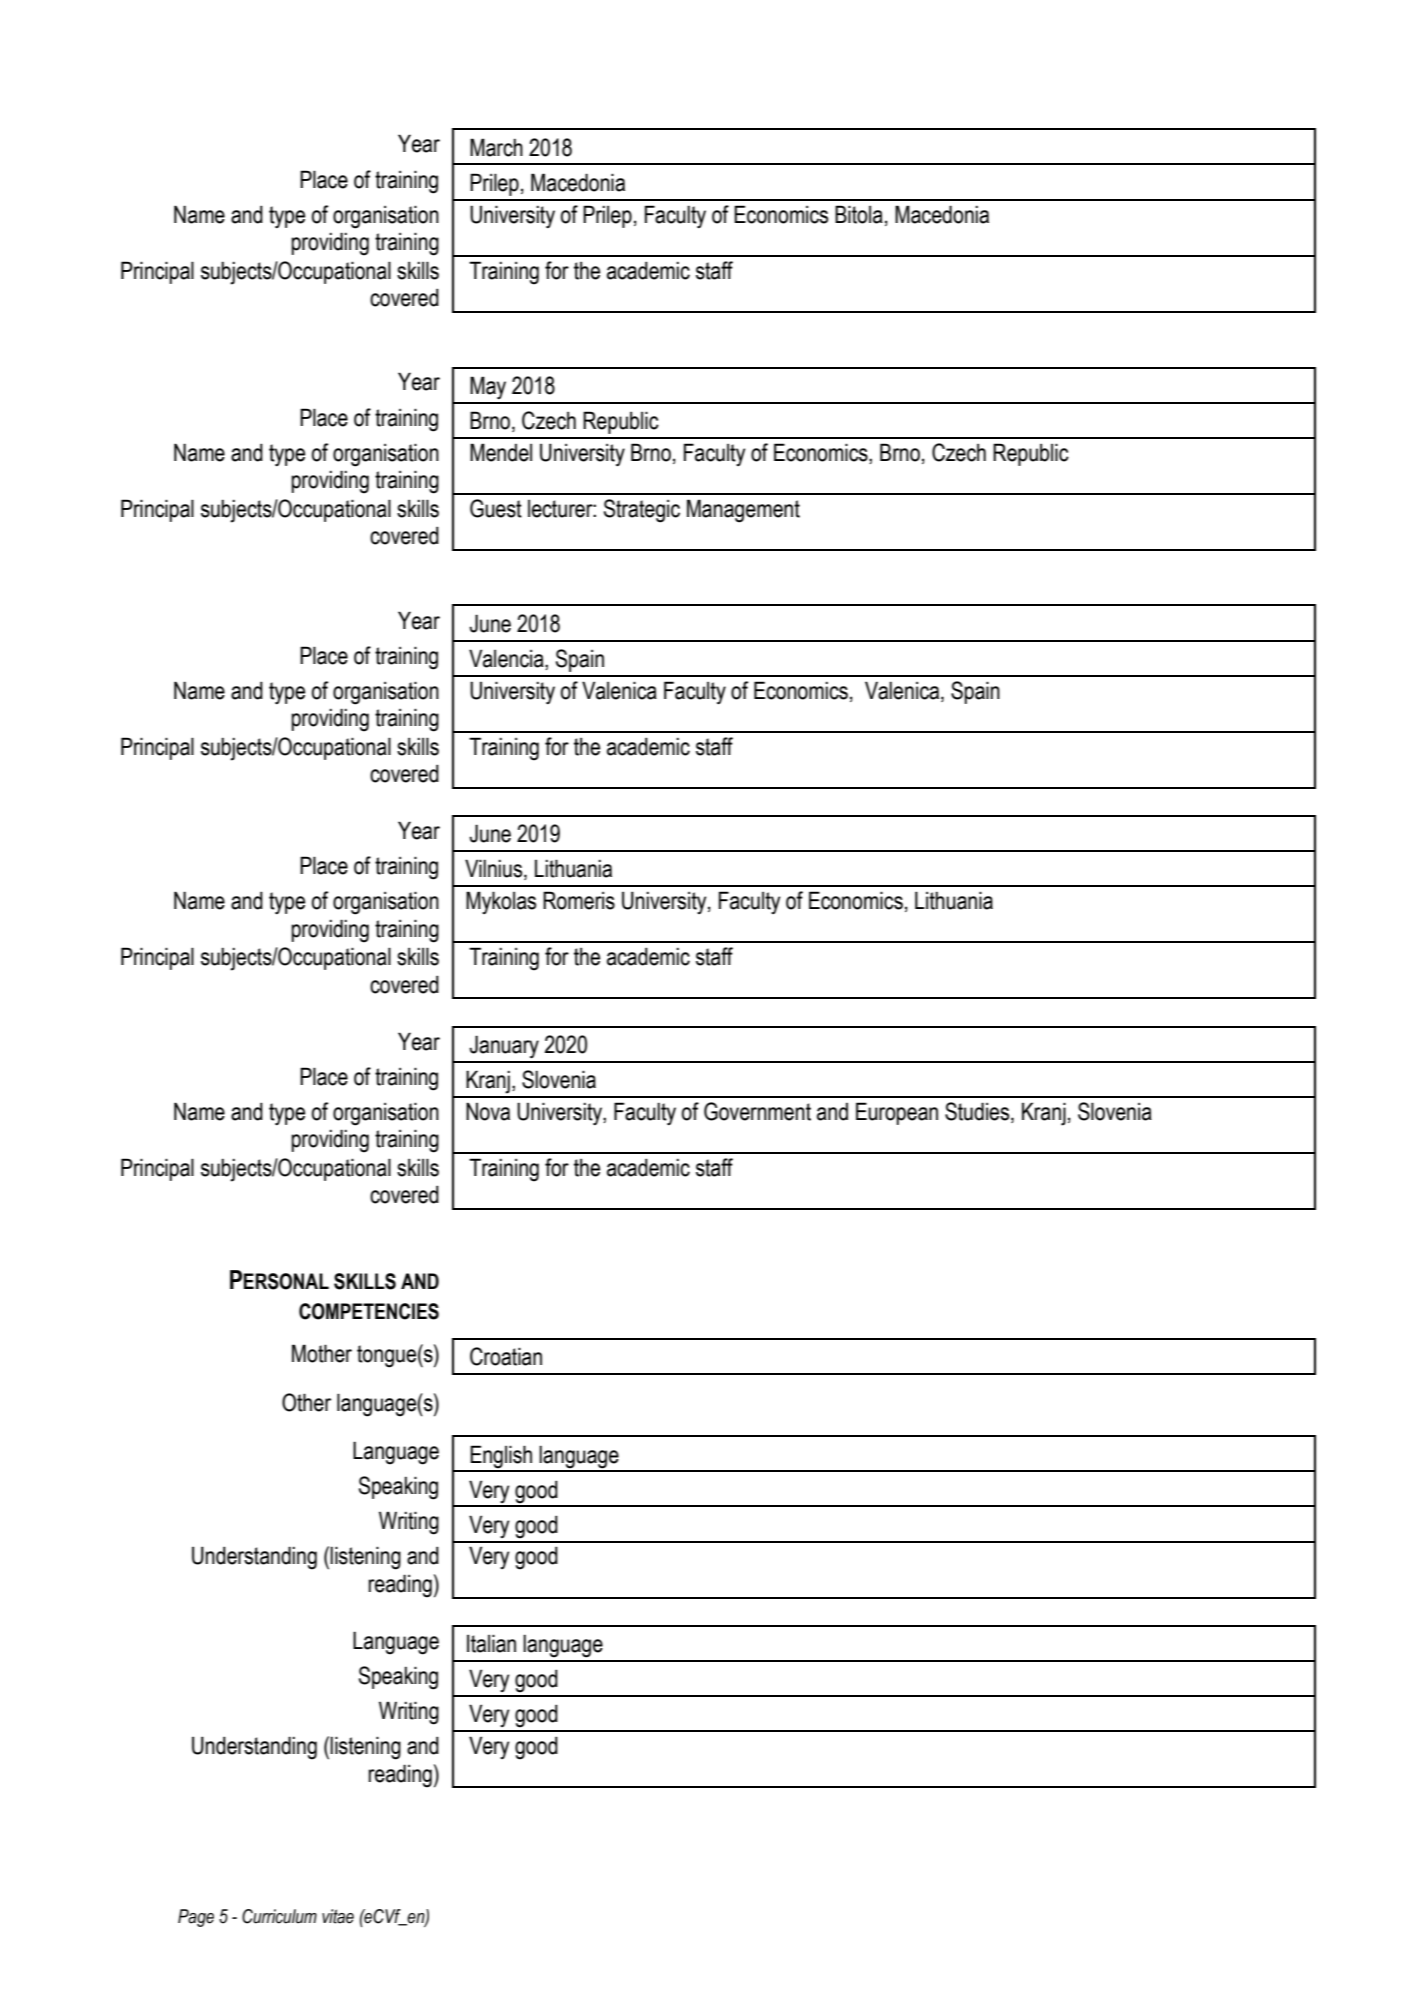  What do you see at coordinates (279, 1916) in the page?
I see `Curriculum` at bounding box center [279, 1916].
